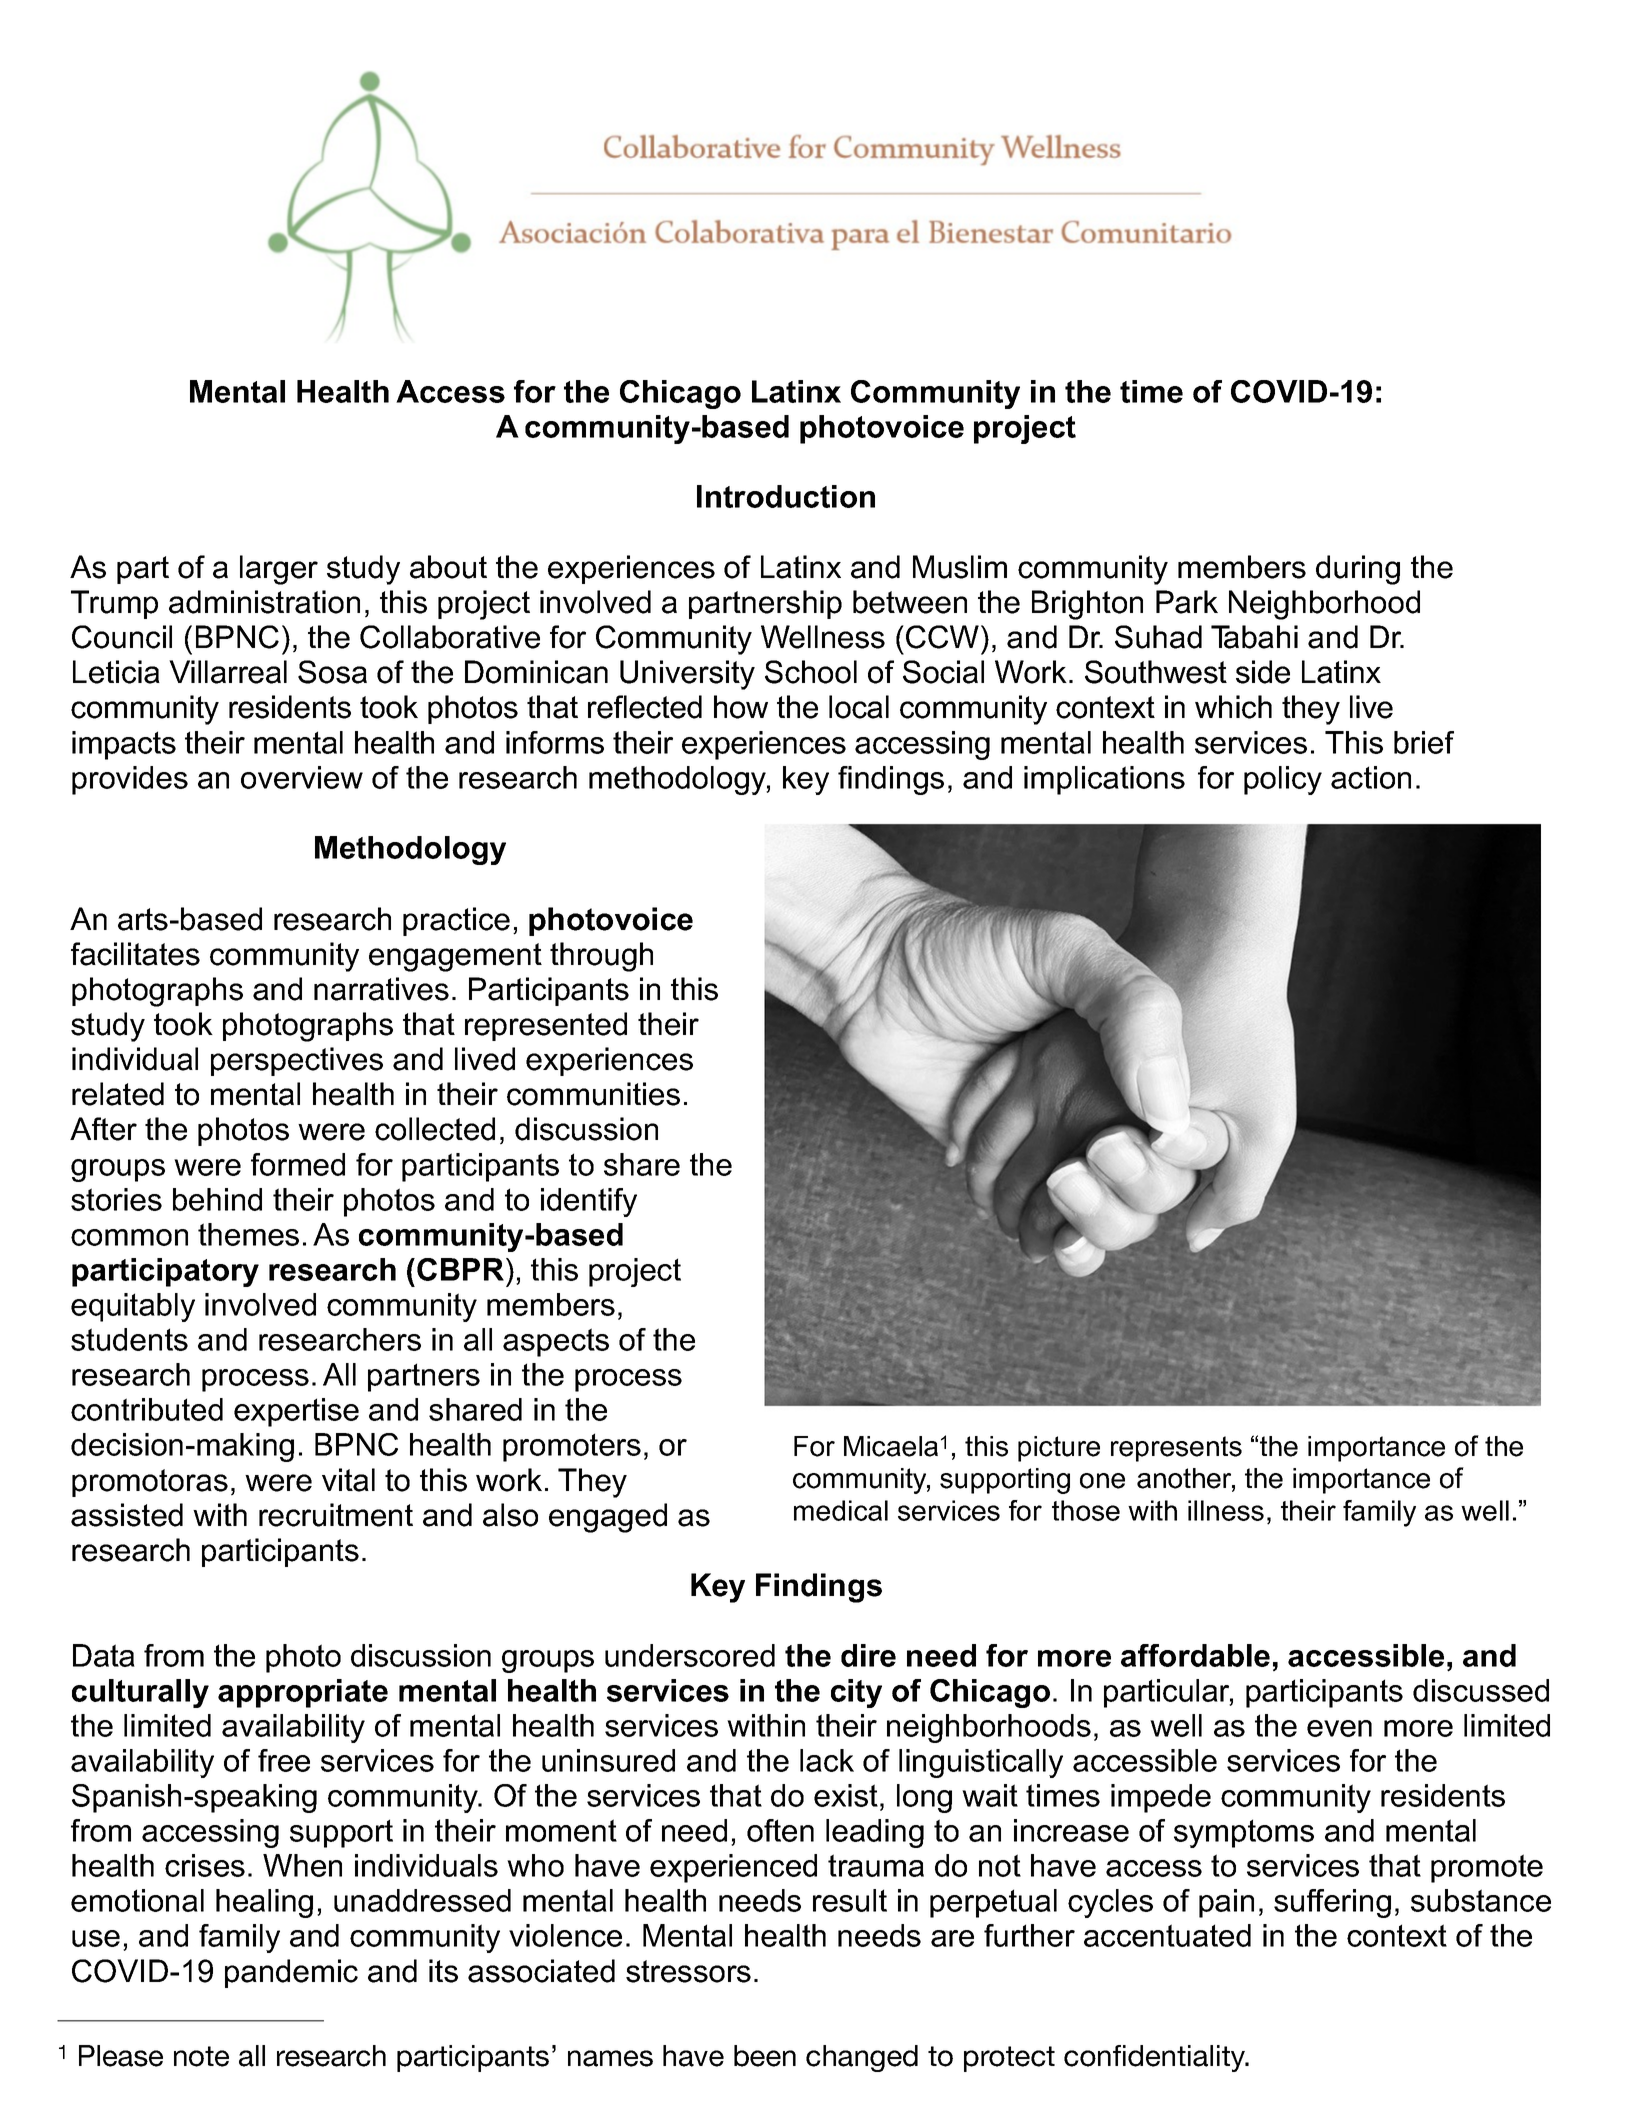 The image size is (1631, 2110). I want to click on identify, so click(589, 1202).
